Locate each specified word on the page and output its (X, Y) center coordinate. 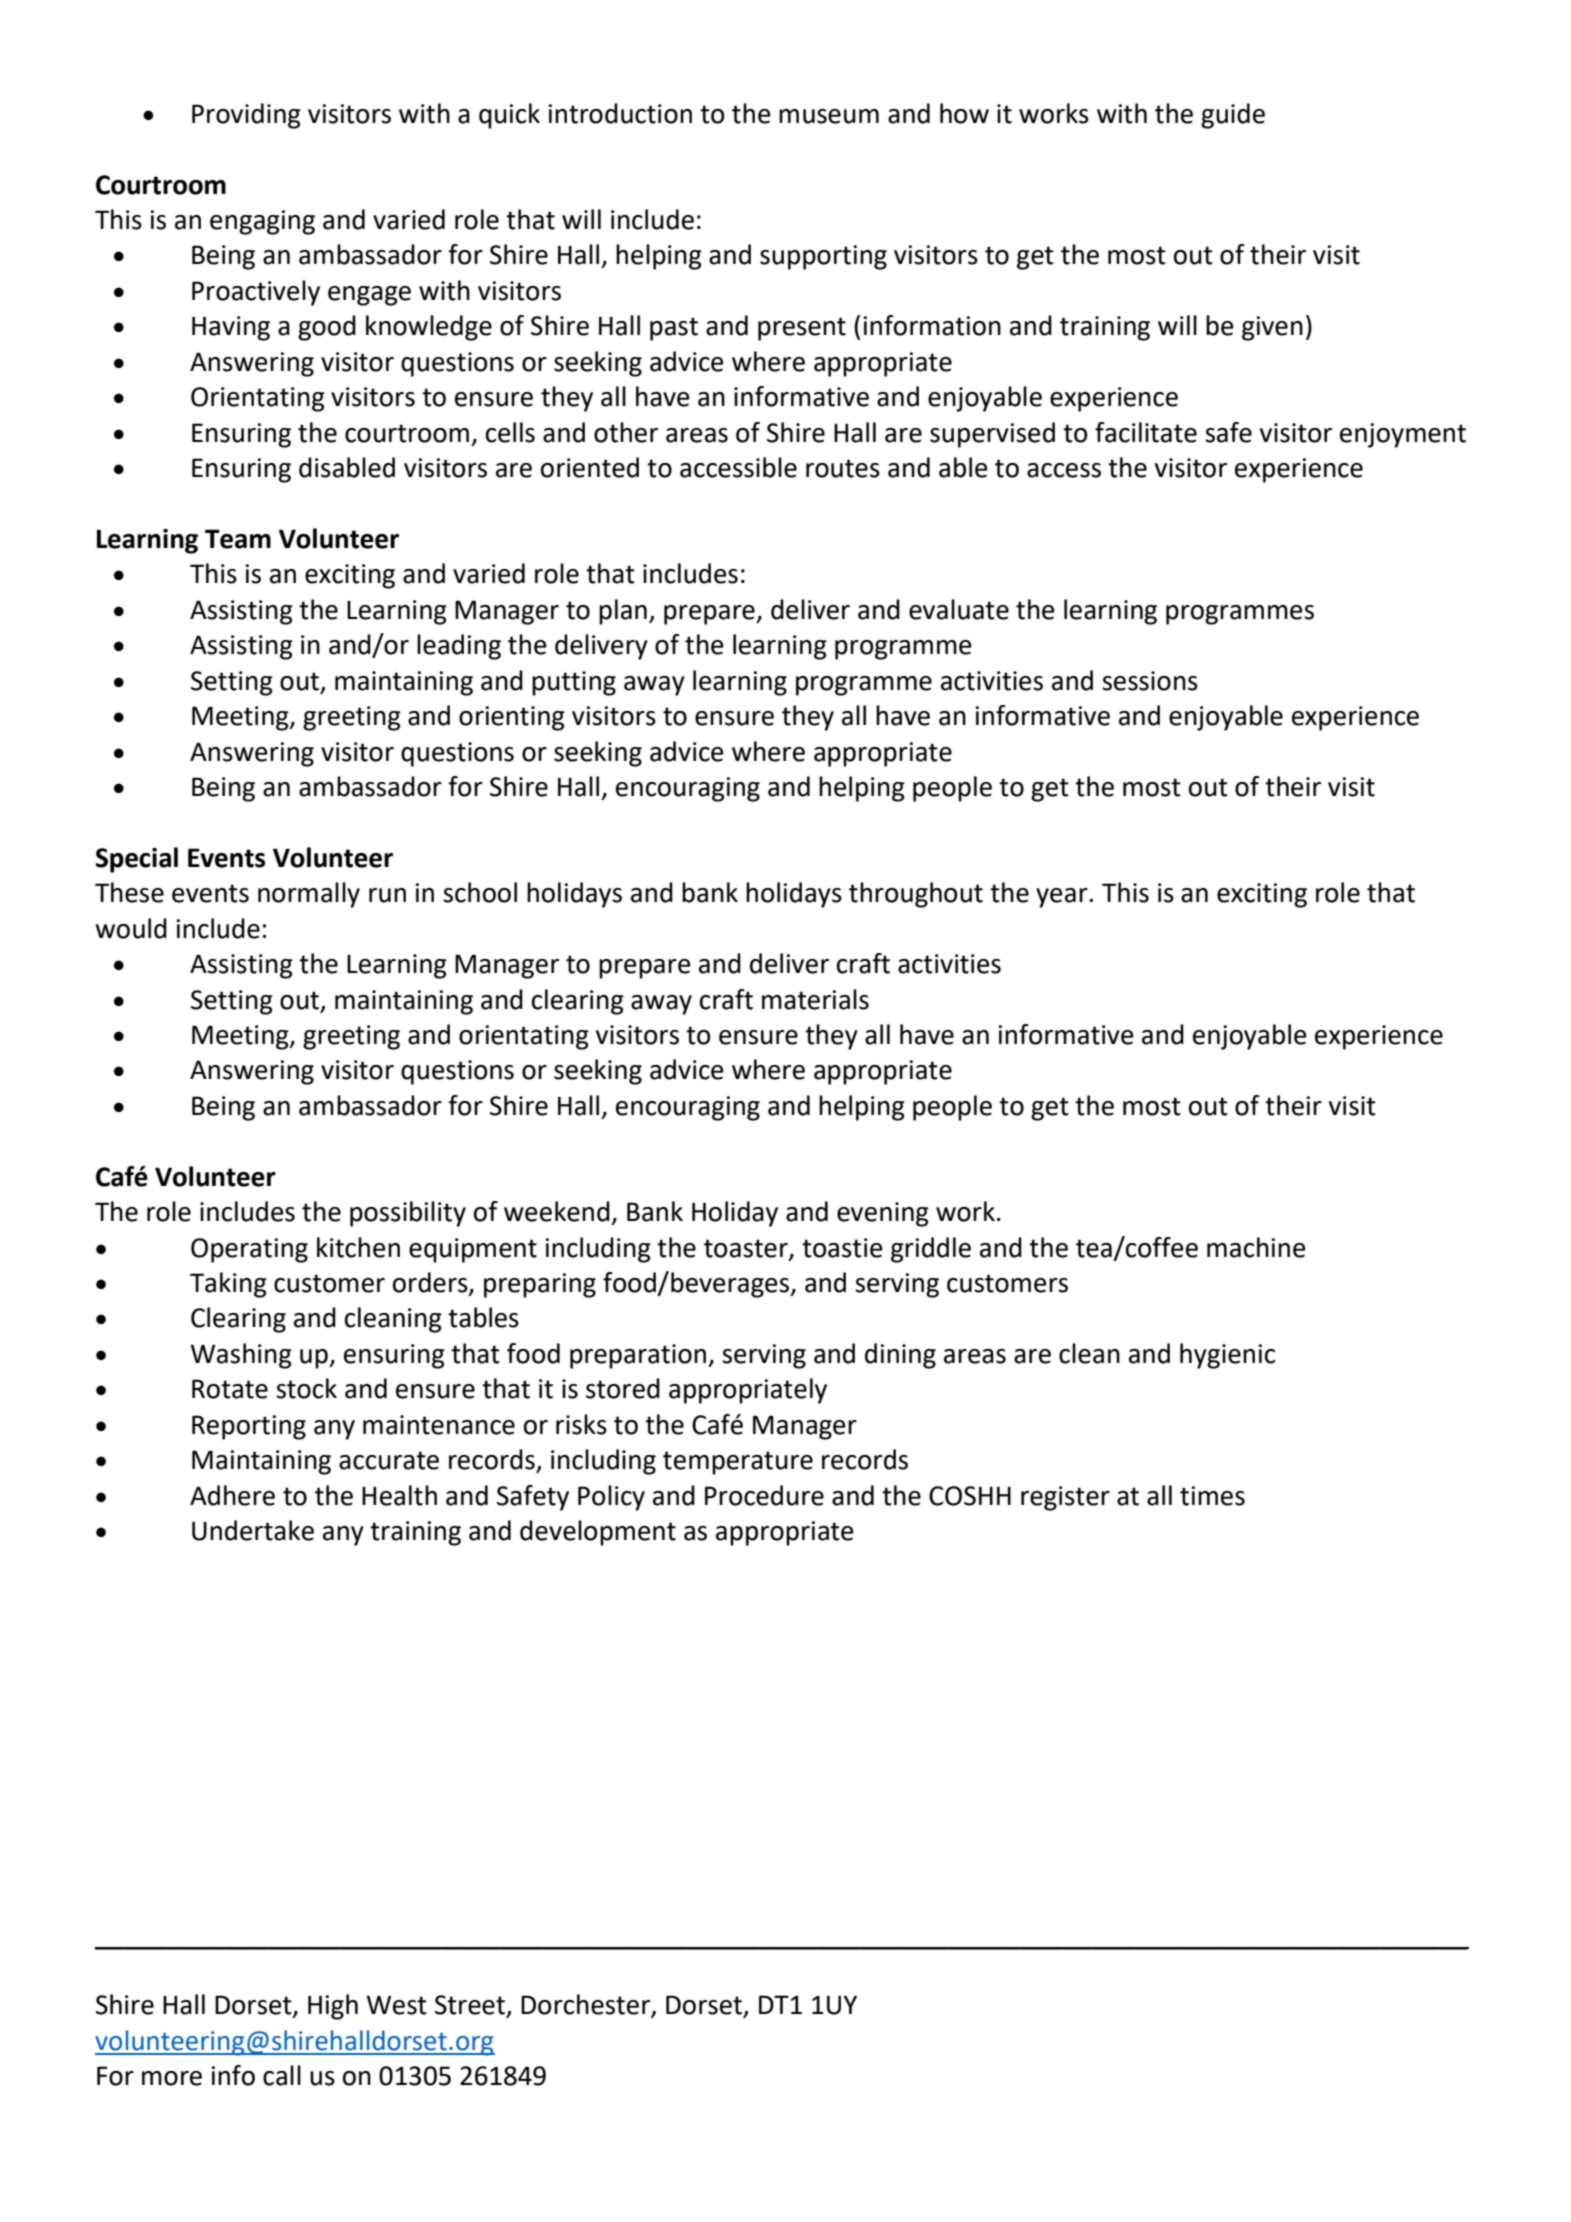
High (333, 2007)
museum (829, 116)
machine (1256, 1247)
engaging (262, 222)
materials (815, 999)
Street (471, 2006)
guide (1233, 116)
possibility (408, 1214)
